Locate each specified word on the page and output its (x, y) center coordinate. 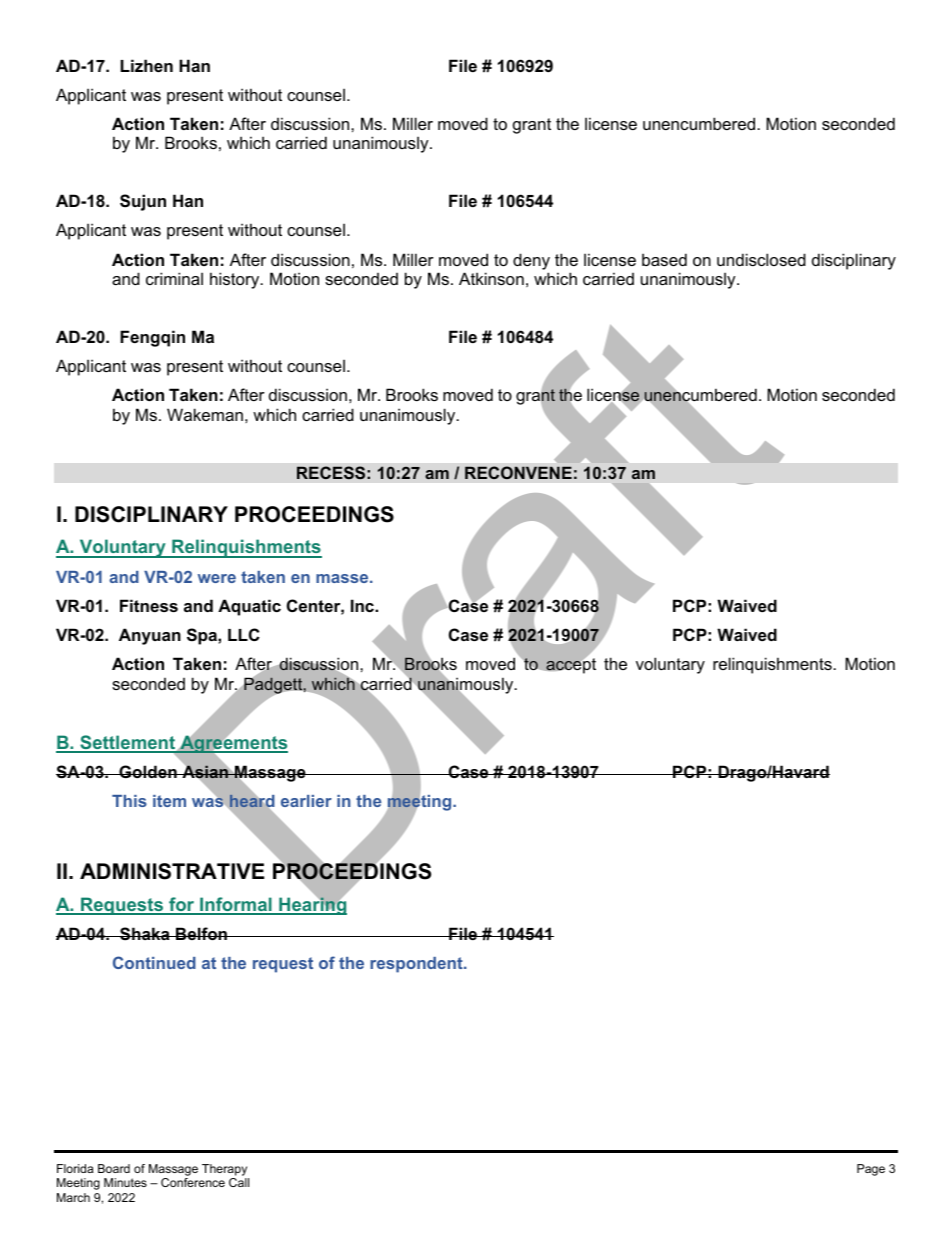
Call (239, 1182)
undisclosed (761, 259)
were (217, 578)
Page (871, 1170)
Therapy (225, 1171)
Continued (154, 962)
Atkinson (491, 278)
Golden (148, 771)
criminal (174, 278)
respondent (417, 965)
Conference (193, 1182)
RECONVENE (518, 472)
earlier (306, 801)
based (664, 259)
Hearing (312, 905)
